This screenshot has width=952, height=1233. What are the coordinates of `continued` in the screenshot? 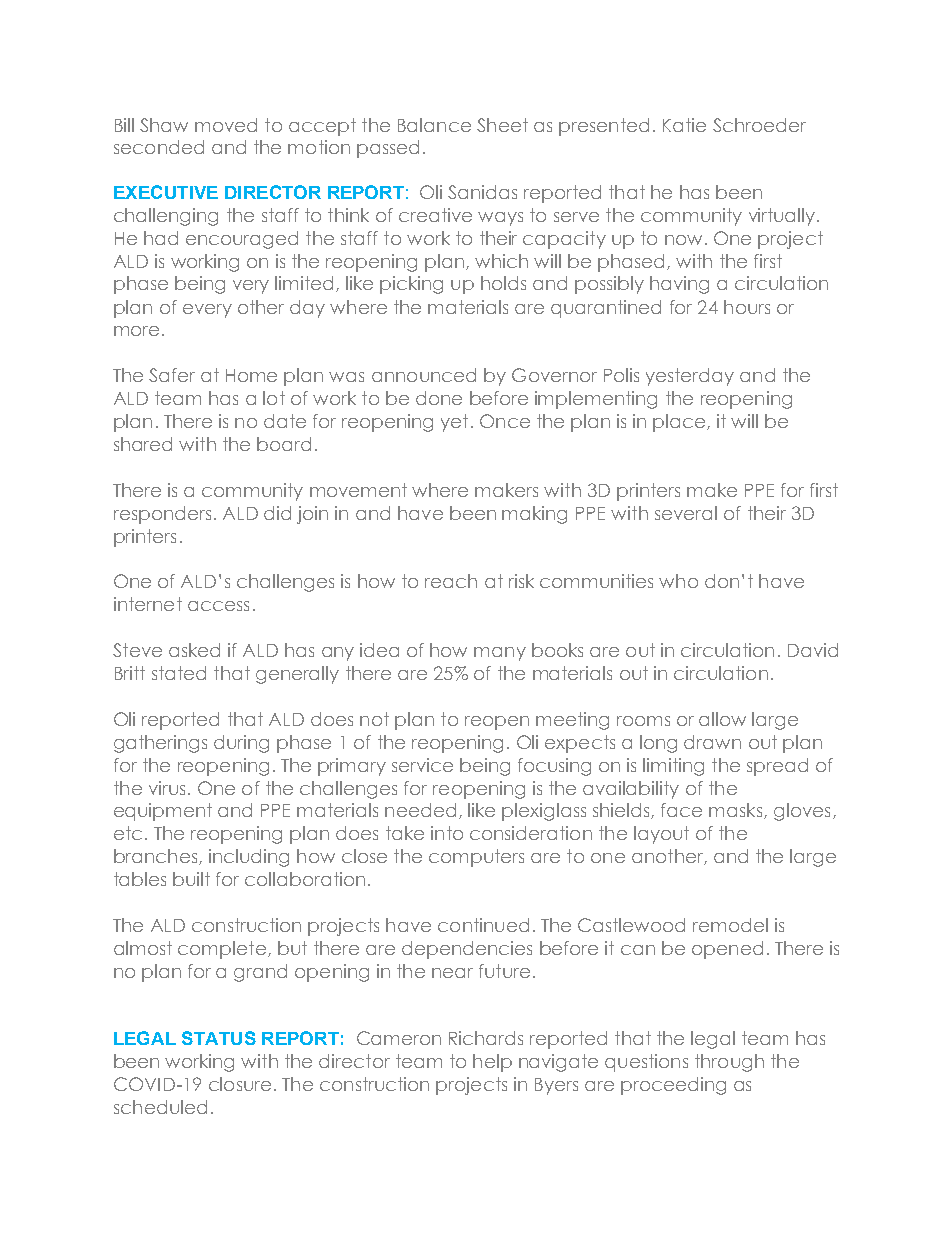 It's located at (483, 925).
